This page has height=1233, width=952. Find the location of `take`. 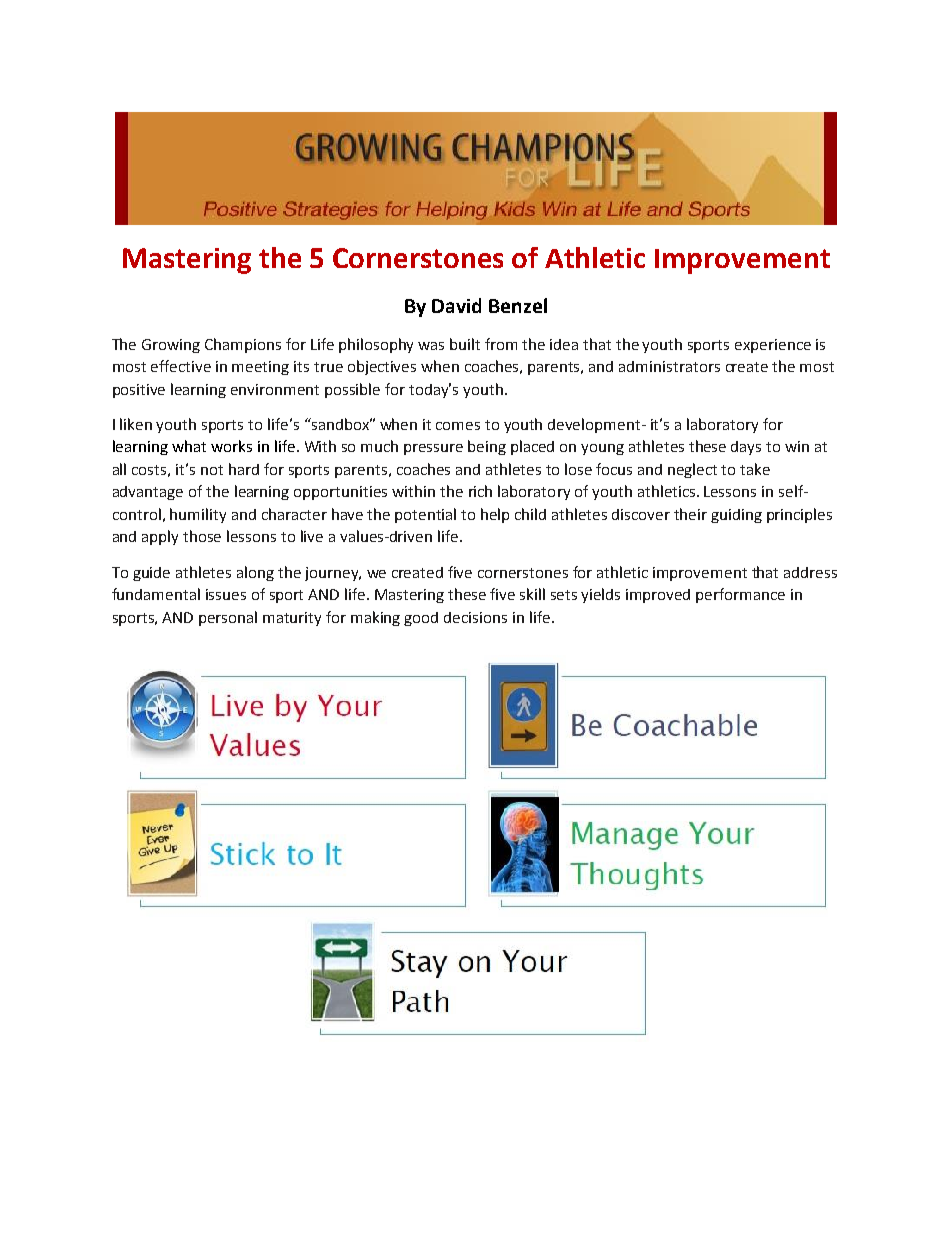

take is located at coordinates (755, 469).
